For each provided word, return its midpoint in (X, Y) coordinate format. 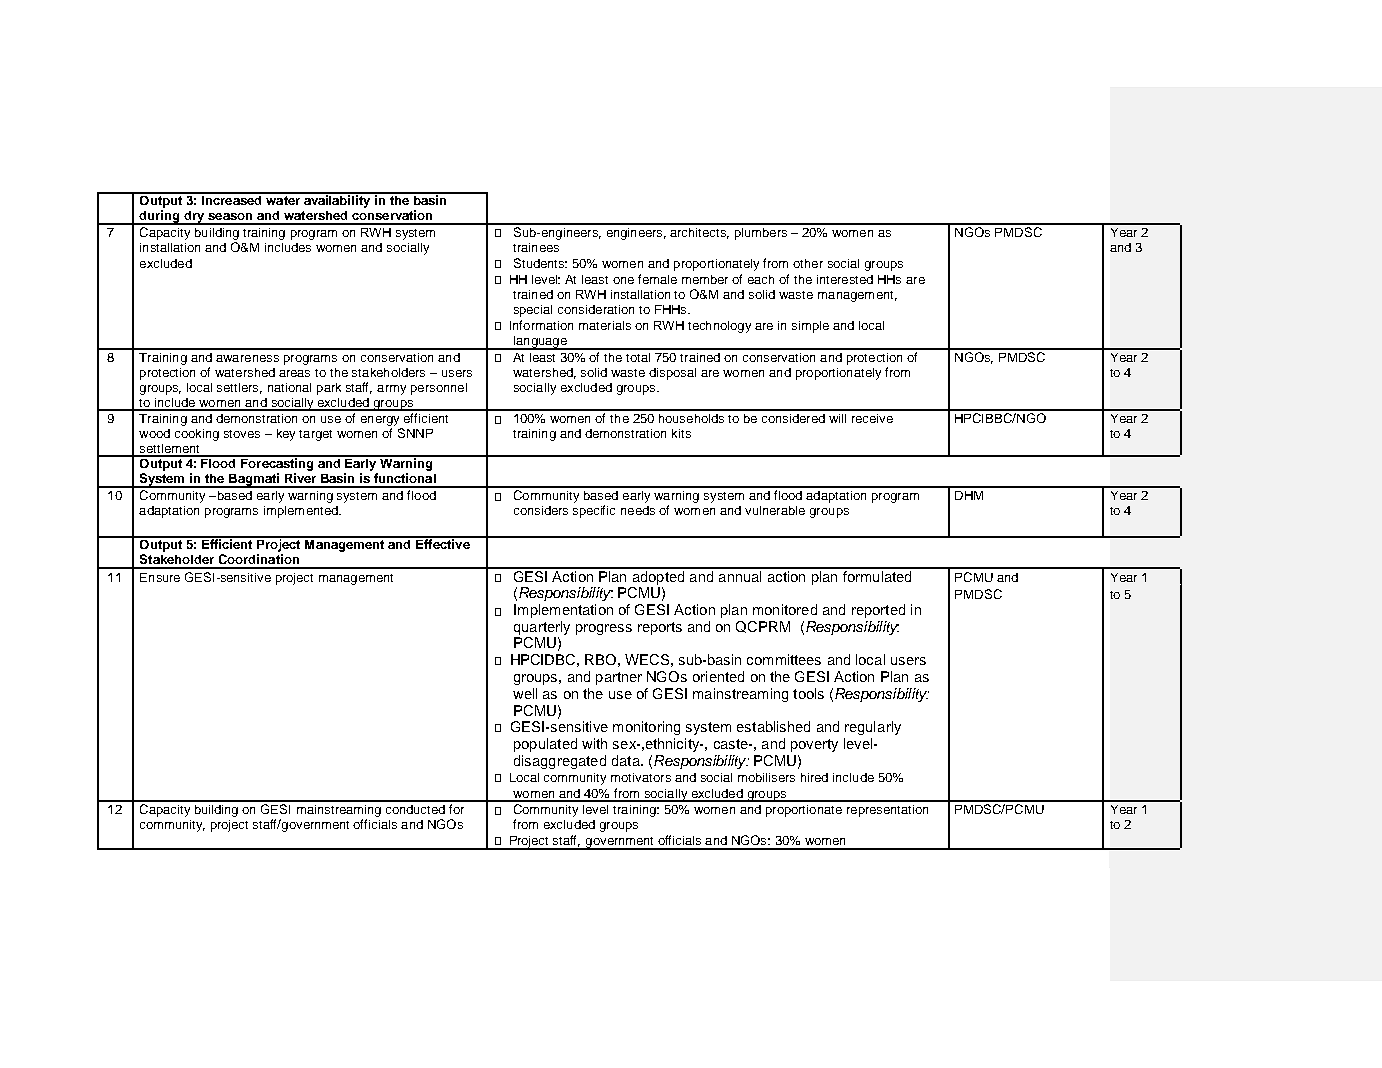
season (230, 216)
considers (541, 510)
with (594, 743)
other (808, 263)
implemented (302, 512)
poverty (814, 745)
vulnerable (775, 510)
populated (545, 745)
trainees (536, 247)
